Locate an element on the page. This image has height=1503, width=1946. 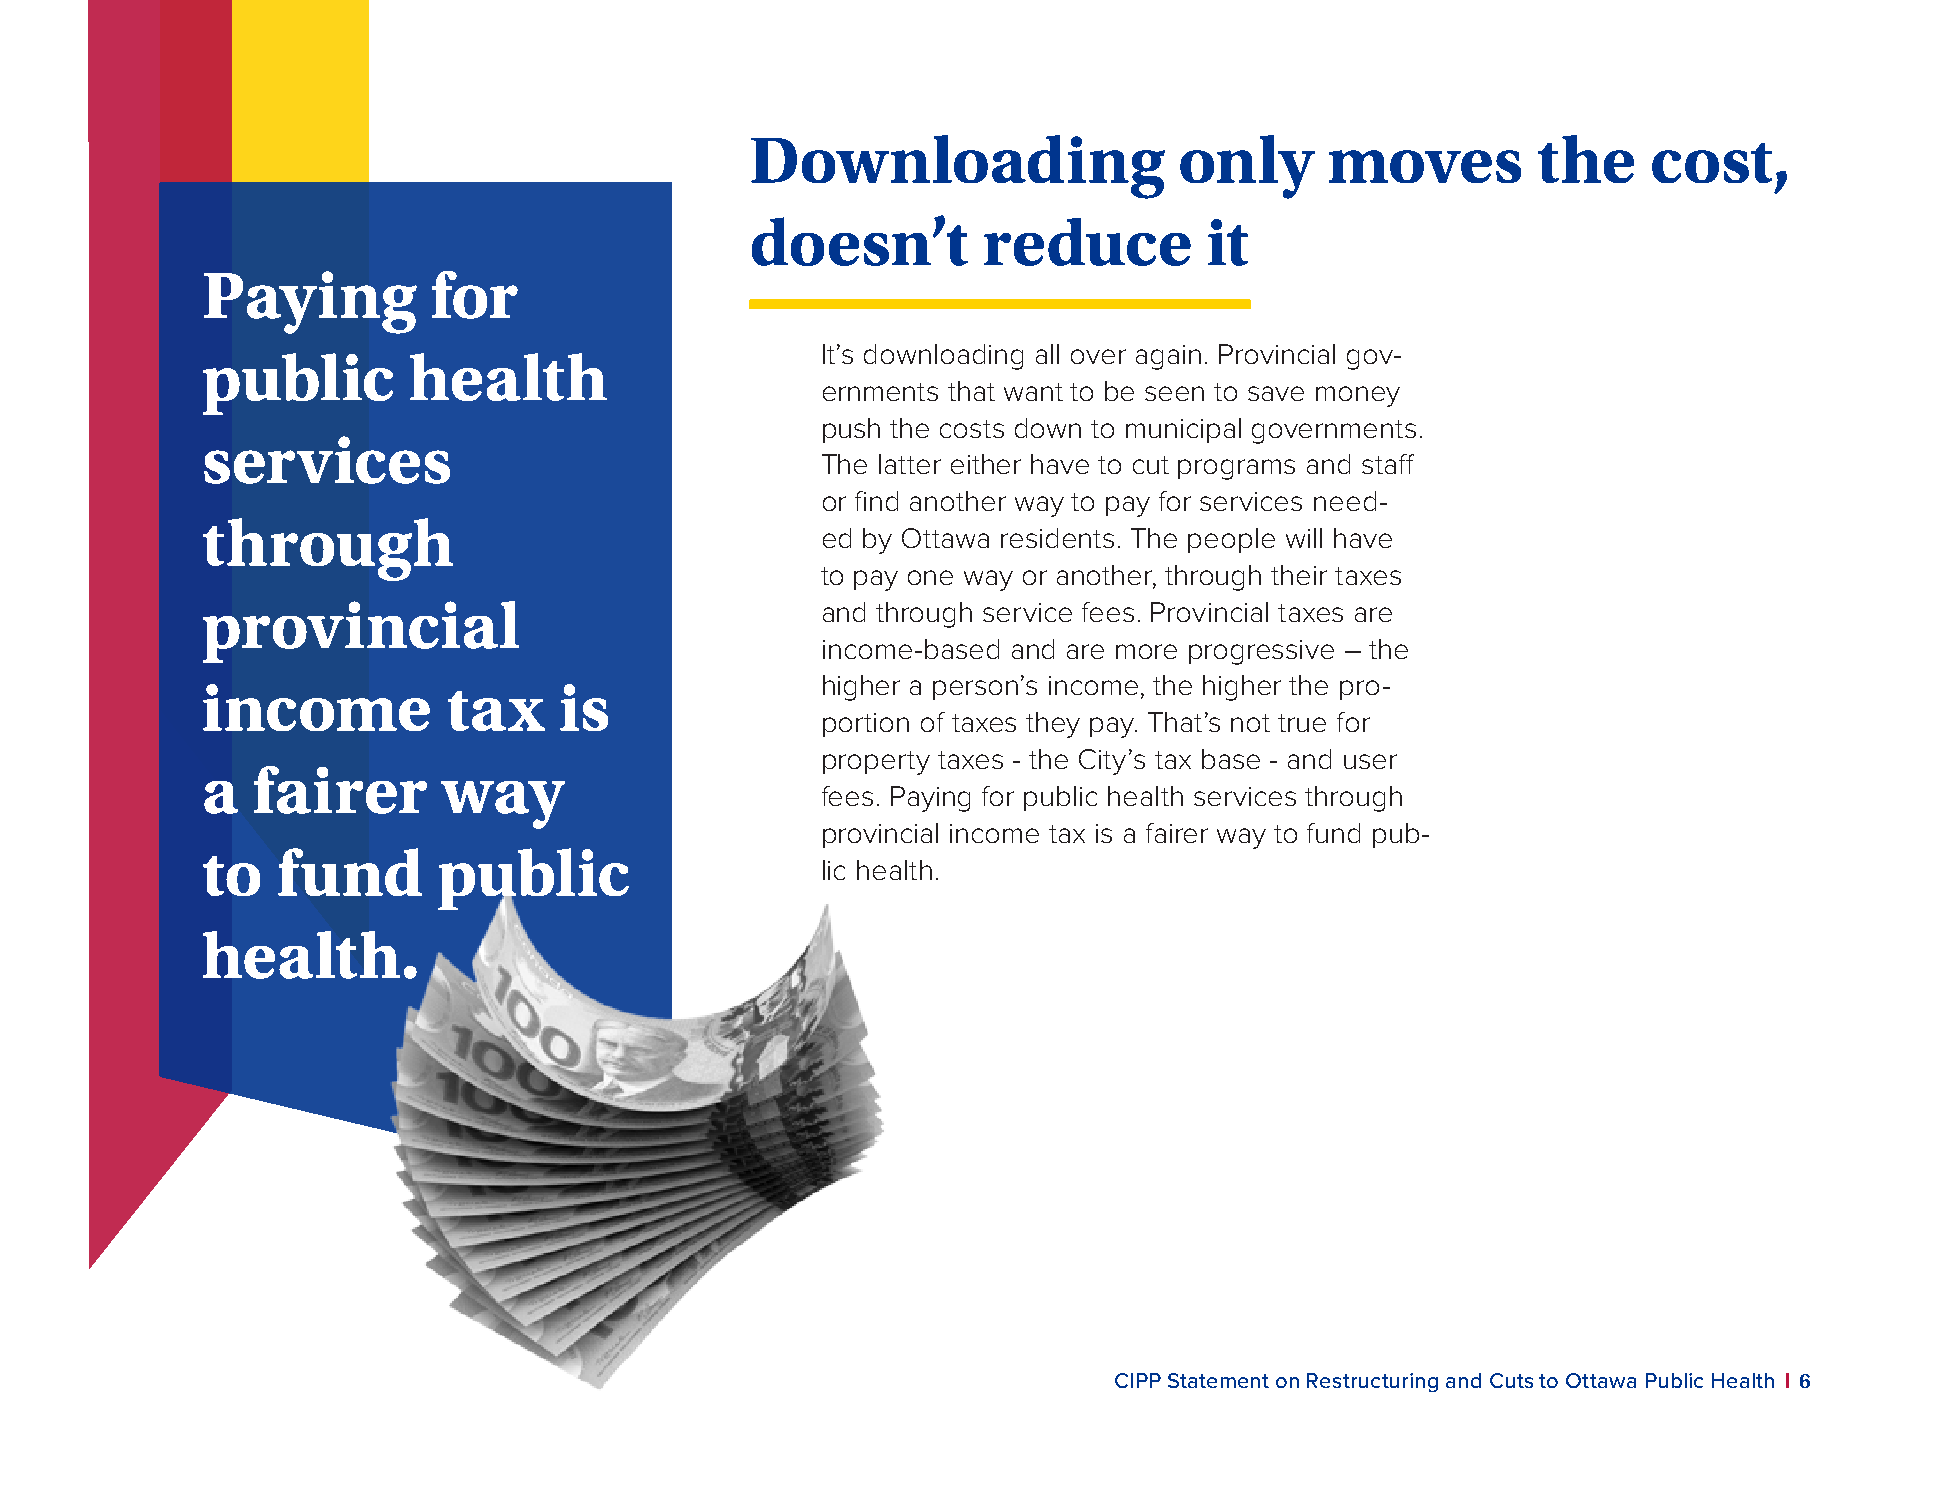
Statement is located at coordinates (1218, 1380).
